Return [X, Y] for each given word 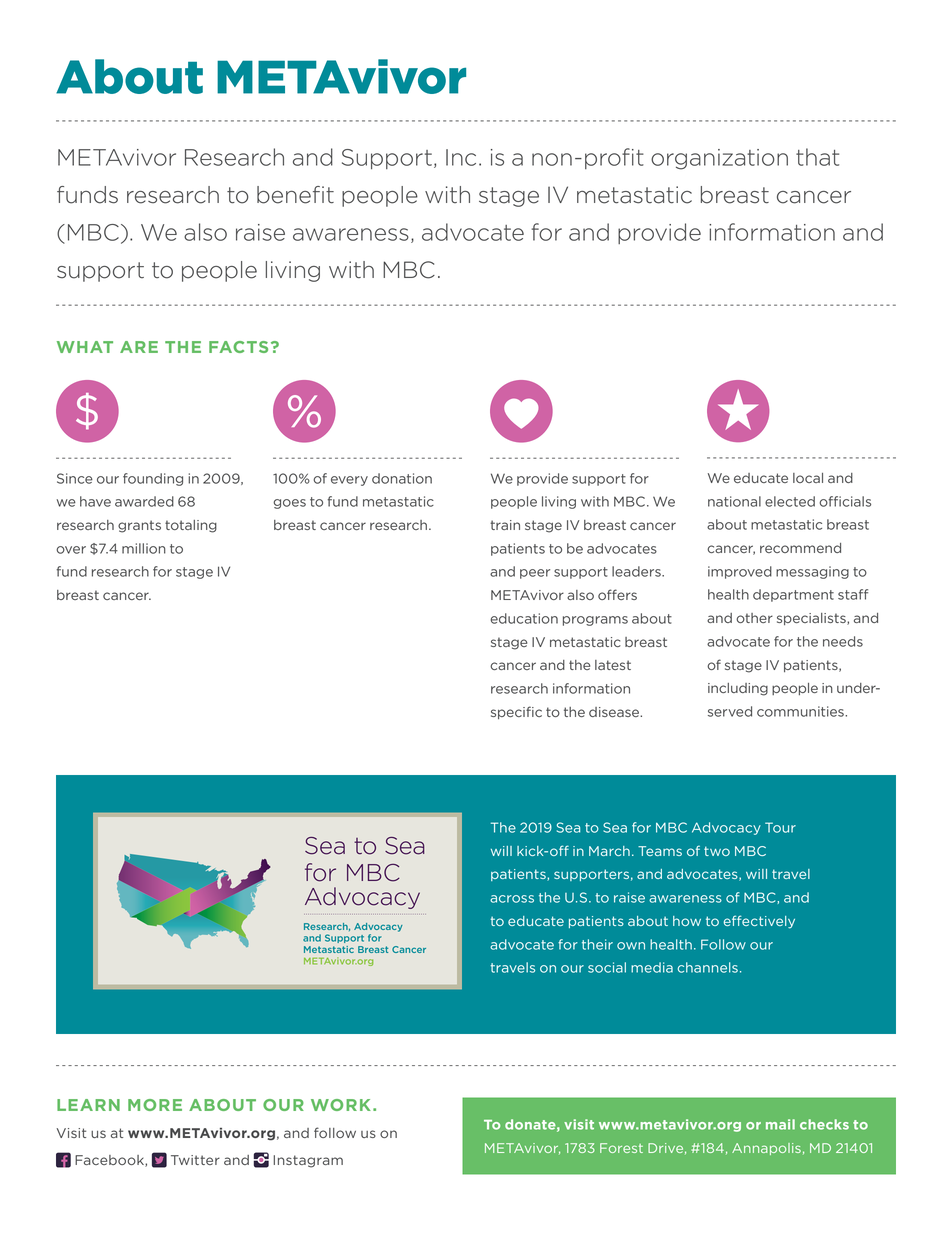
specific [516, 712]
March [609, 851]
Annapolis [766, 1149]
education [524, 618]
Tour [780, 827]
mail [780, 1124]
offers [617, 594]
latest [613, 665]
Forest [621, 1148]
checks [824, 1124]
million [144, 548]
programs [595, 621]
